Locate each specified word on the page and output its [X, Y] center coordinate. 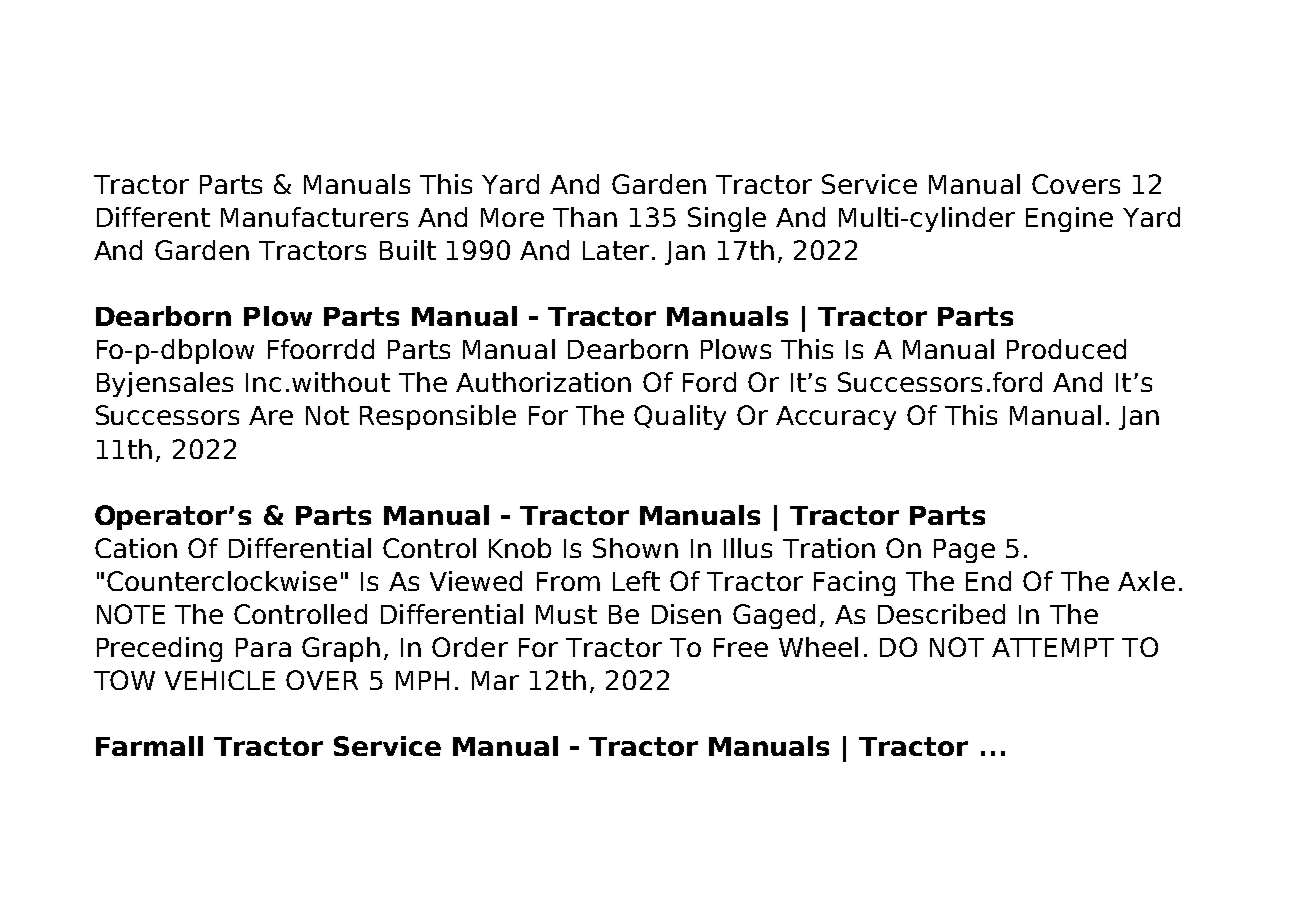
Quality [680, 417]
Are [271, 415]
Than [585, 217]
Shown [635, 548]
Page [964, 551]
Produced [1066, 349]
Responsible [438, 417]
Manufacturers [314, 217]
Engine [1069, 219]
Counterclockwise [222, 581]
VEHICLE [220, 680]
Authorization [543, 382]
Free [741, 647]
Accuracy [836, 418]
